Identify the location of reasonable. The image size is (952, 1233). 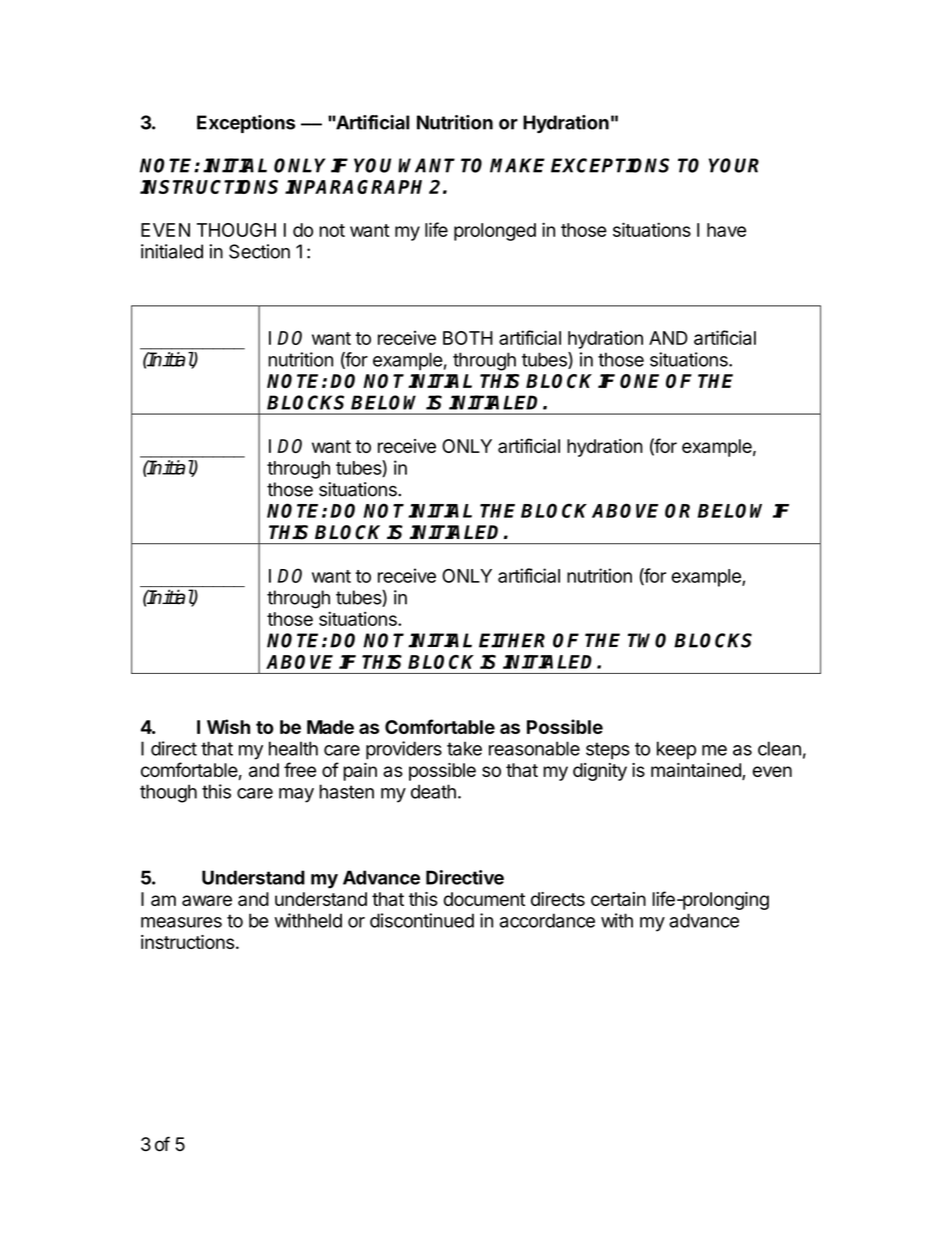
(534, 748).
